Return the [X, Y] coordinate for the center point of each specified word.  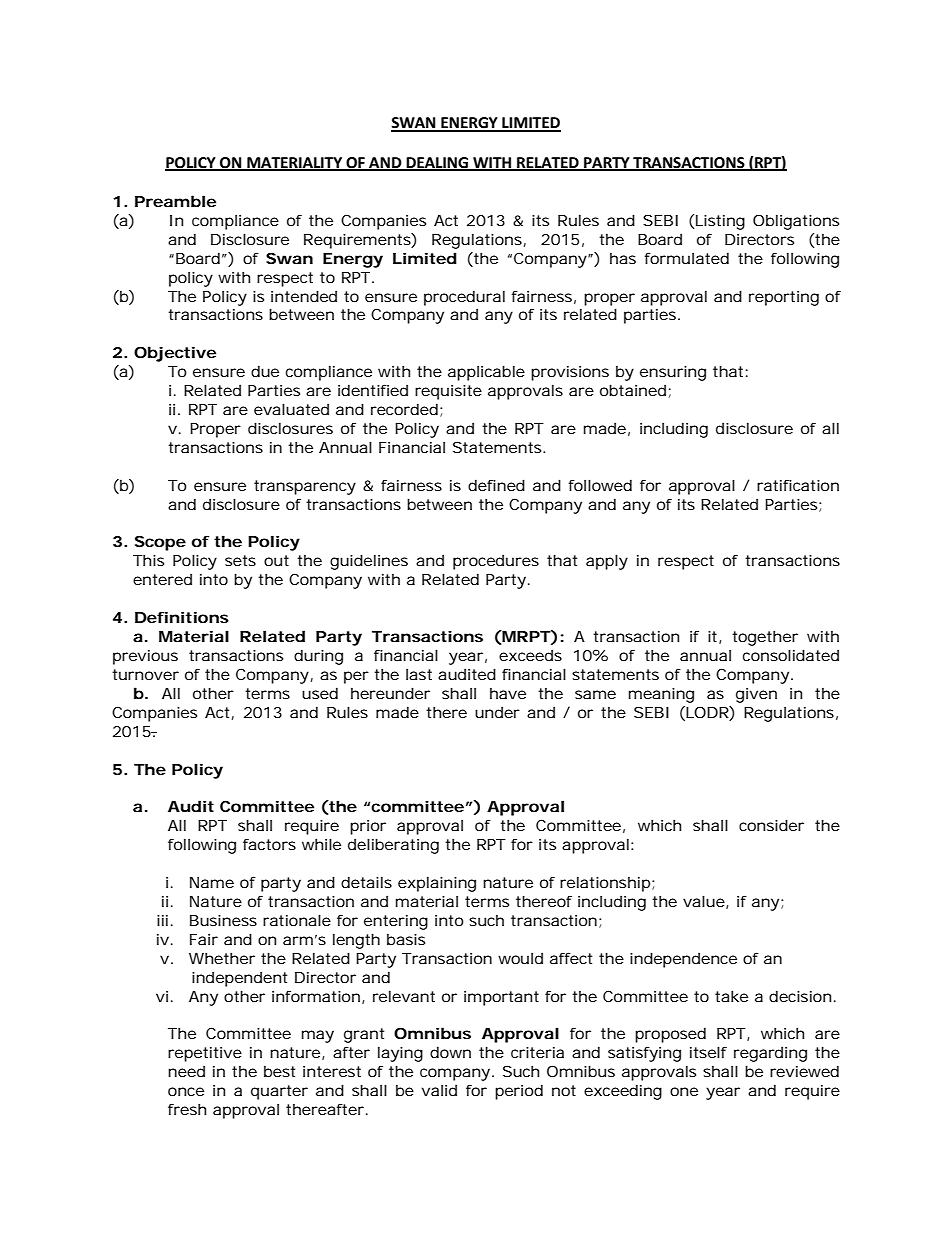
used [320, 693]
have [508, 693]
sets [240, 560]
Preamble [175, 201]
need [186, 1071]
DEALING [437, 164]
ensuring [673, 373]
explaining [437, 884]
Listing [720, 222]
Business [223, 920]
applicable [486, 373]
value [704, 901]
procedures [496, 562]
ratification [798, 485]
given [756, 695]
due [265, 371]
